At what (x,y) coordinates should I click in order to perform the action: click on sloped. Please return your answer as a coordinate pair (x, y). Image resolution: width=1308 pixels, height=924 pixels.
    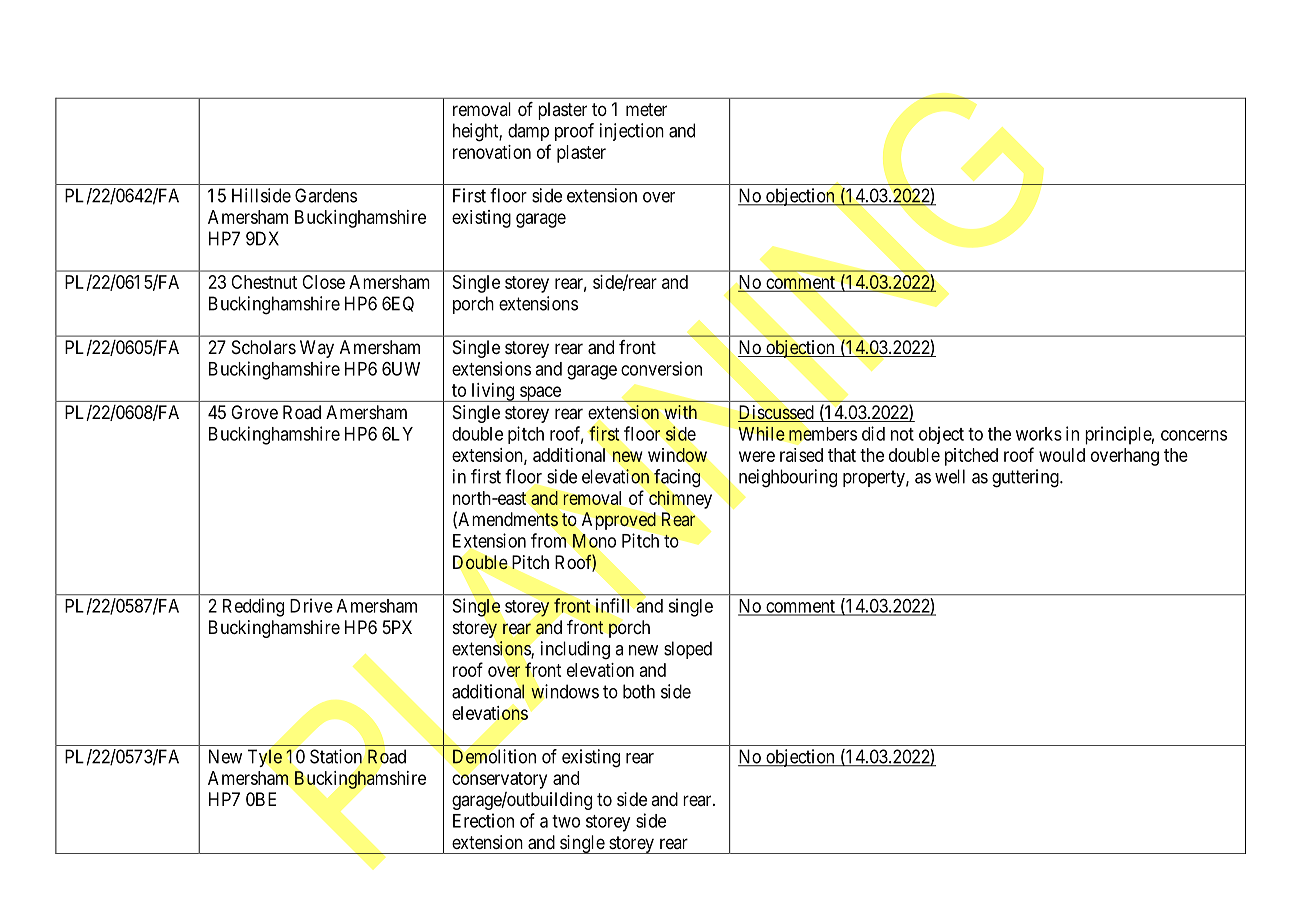
    Looking at the image, I should click on (688, 650).
